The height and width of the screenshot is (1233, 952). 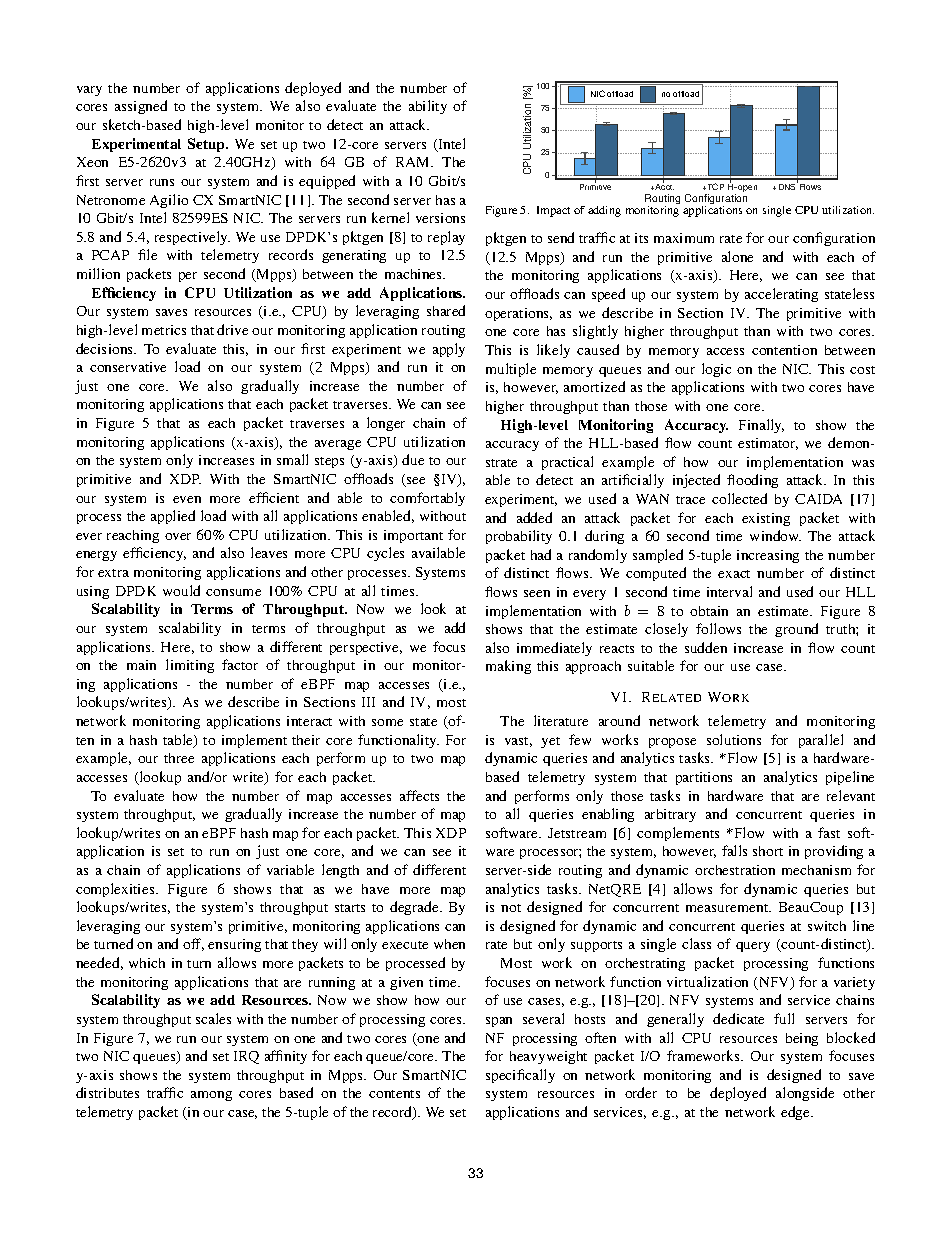 What do you see at coordinates (211, 1096) in the screenshot?
I see `among` at bounding box center [211, 1096].
